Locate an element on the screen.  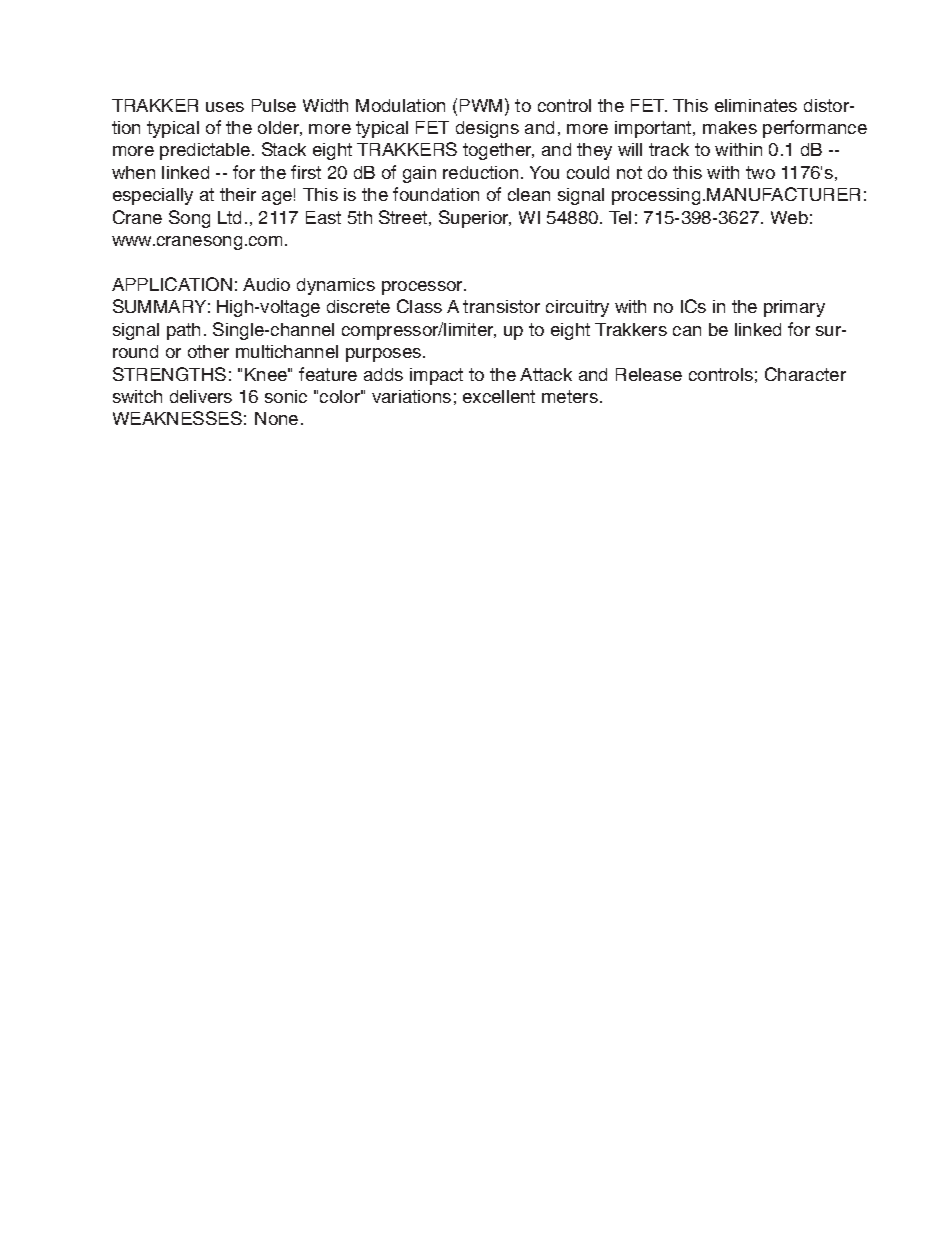
eliminates is located at coordinates (756, 105).
